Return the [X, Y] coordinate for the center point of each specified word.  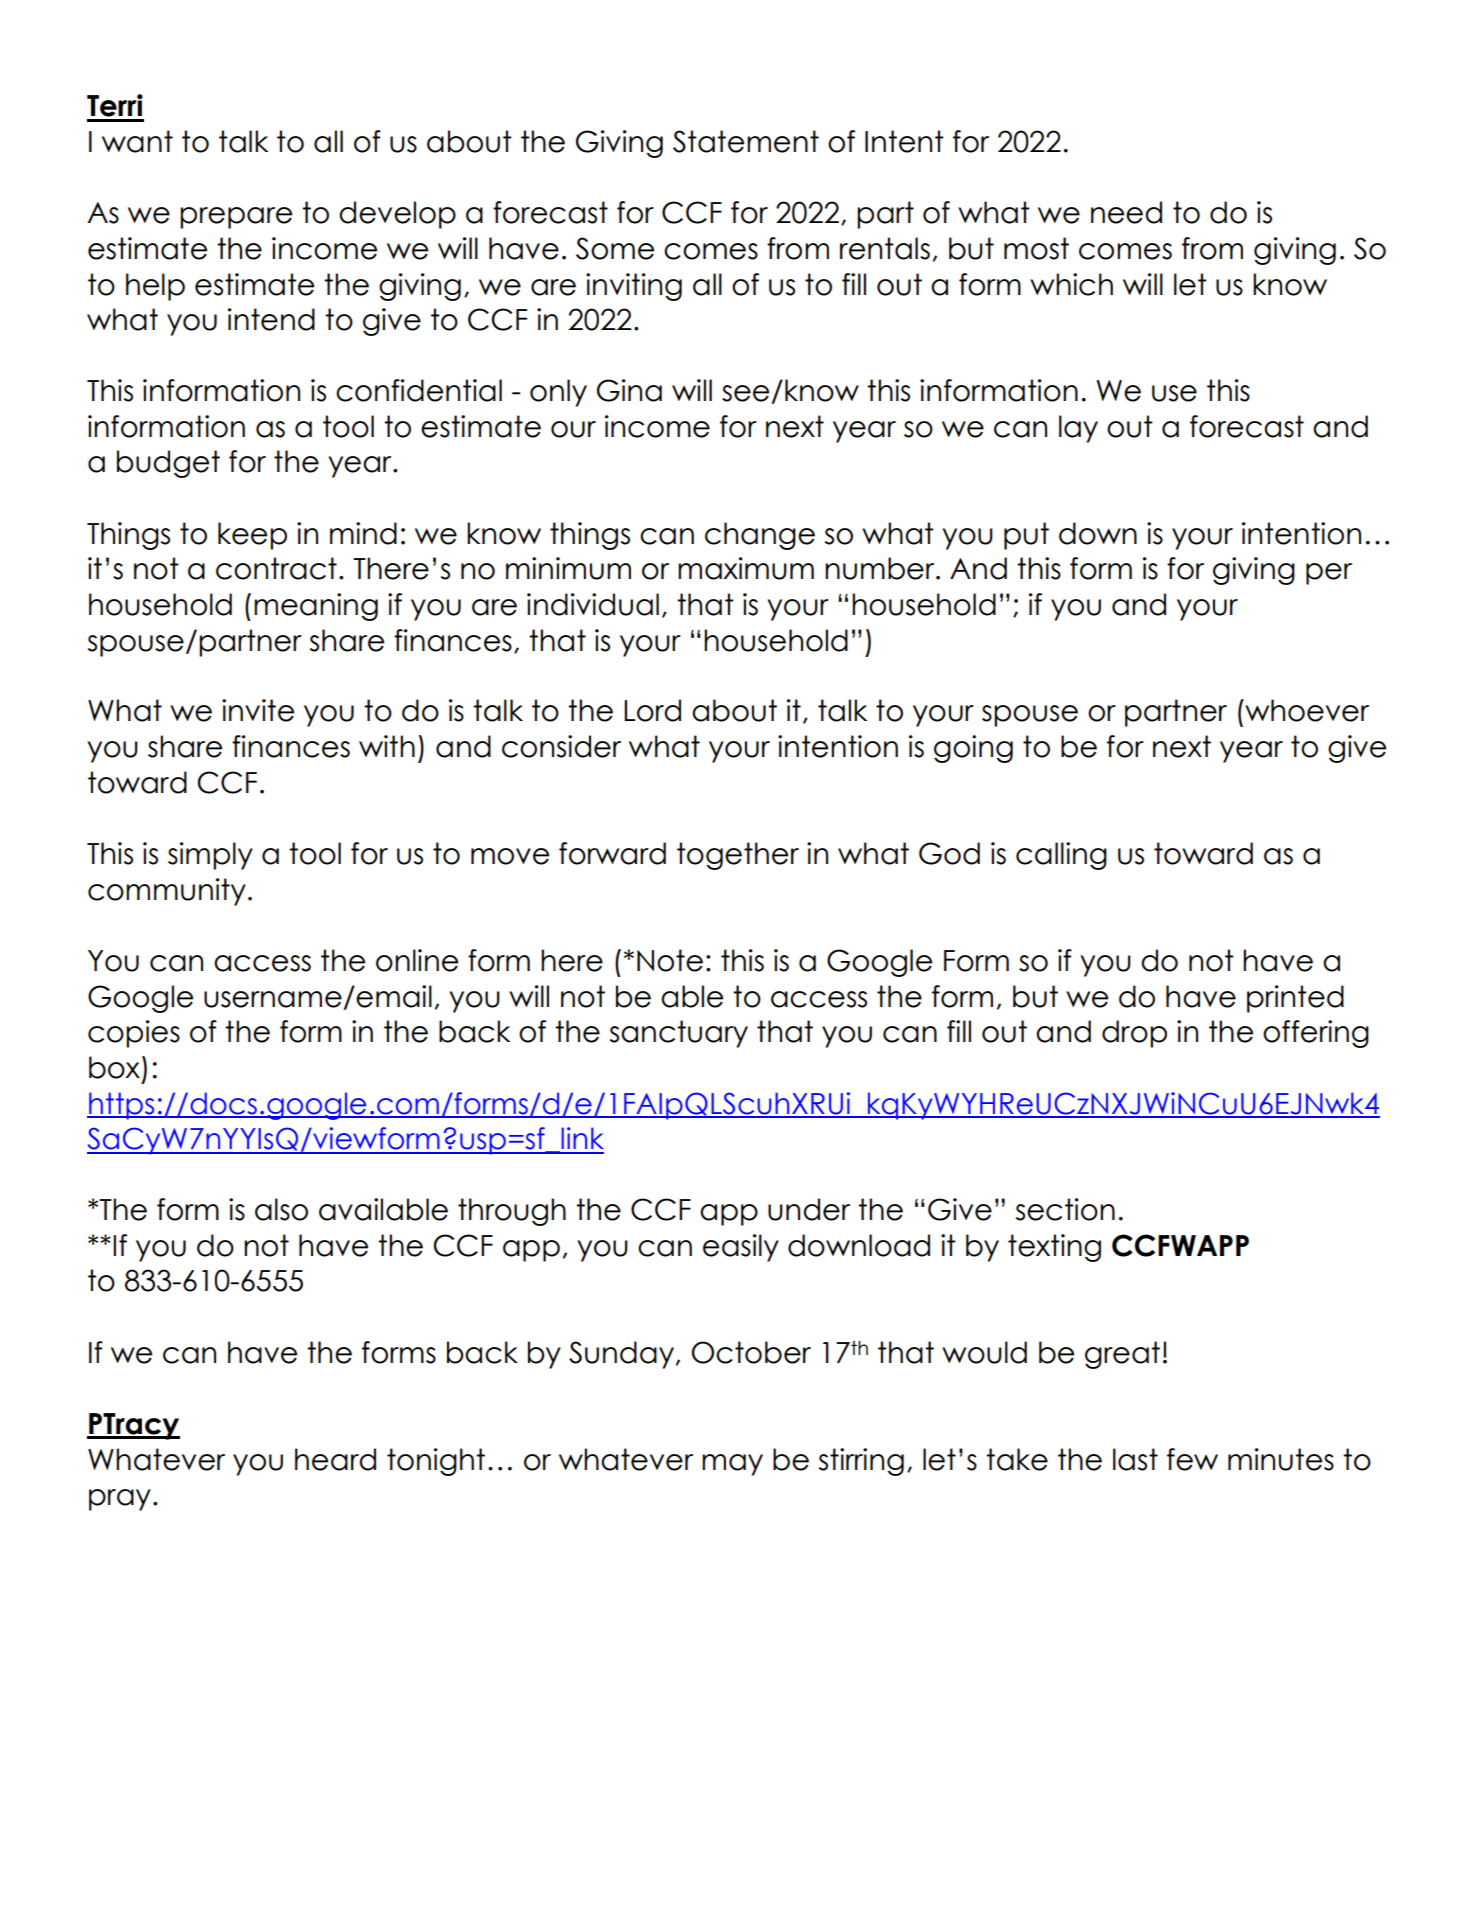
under [809, 1209]
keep [252, 536]
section [1065, 1209]
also [281, 1209]
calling [1061, 856]
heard [335, 1459]
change [760, 536]
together [738, 856]
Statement [746, 141]
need [1126, 212]
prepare [236, 218]
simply [210, 856]
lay [1078, 429]
